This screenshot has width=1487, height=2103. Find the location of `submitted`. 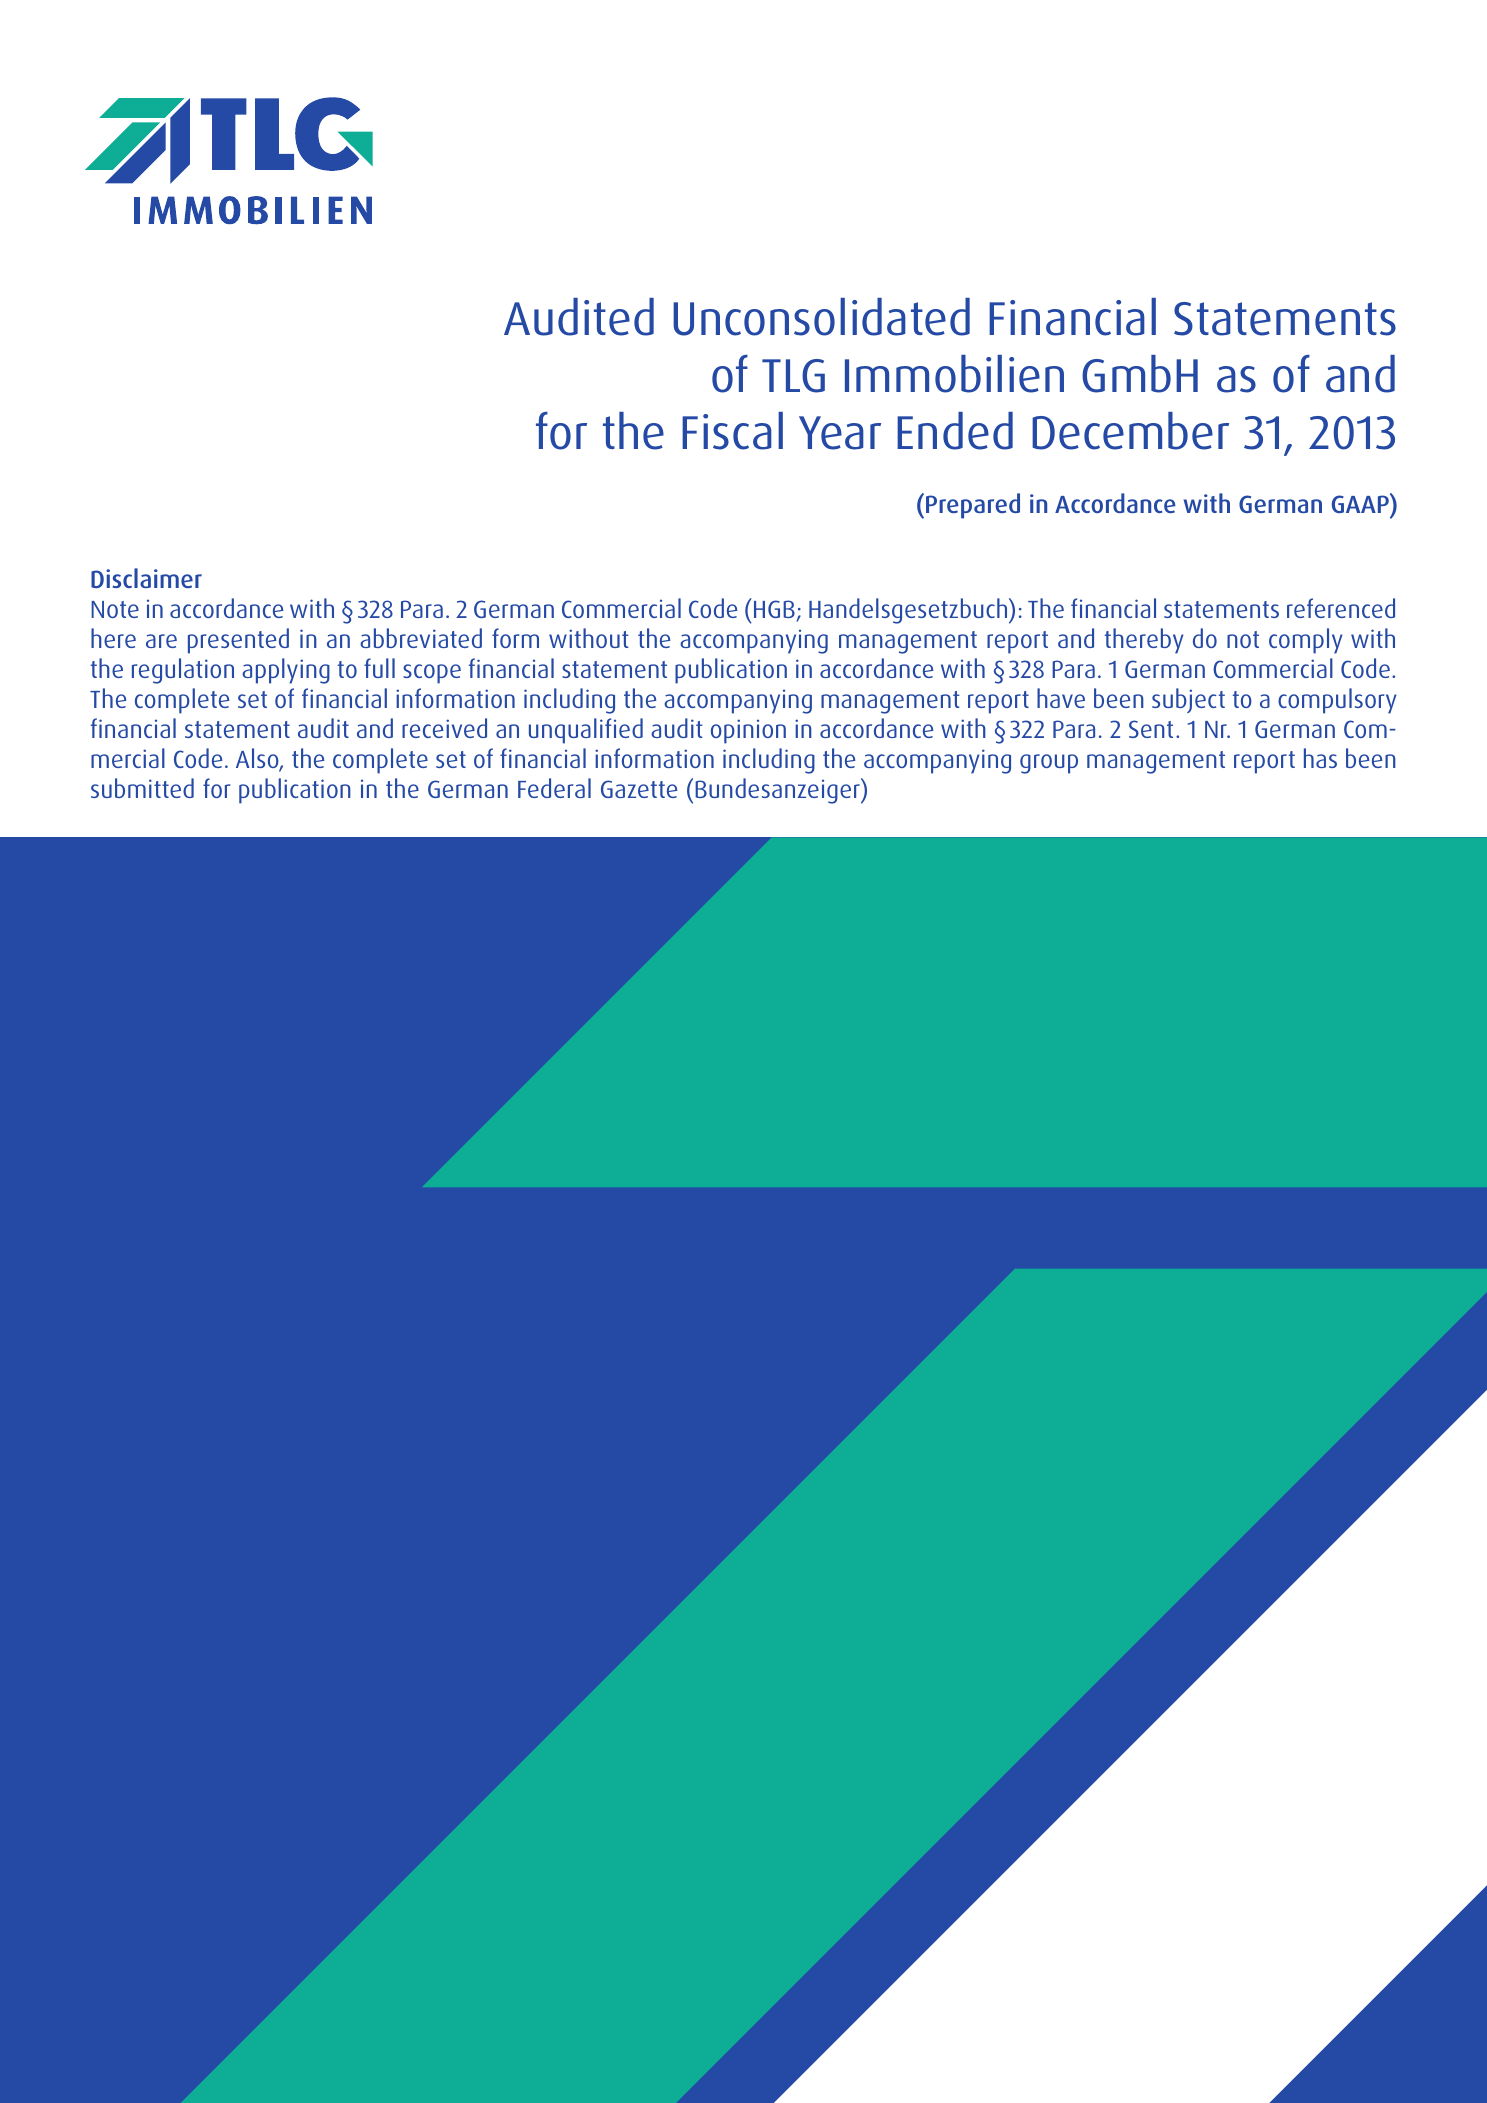

submitted is located at coordinates (142, 788).
